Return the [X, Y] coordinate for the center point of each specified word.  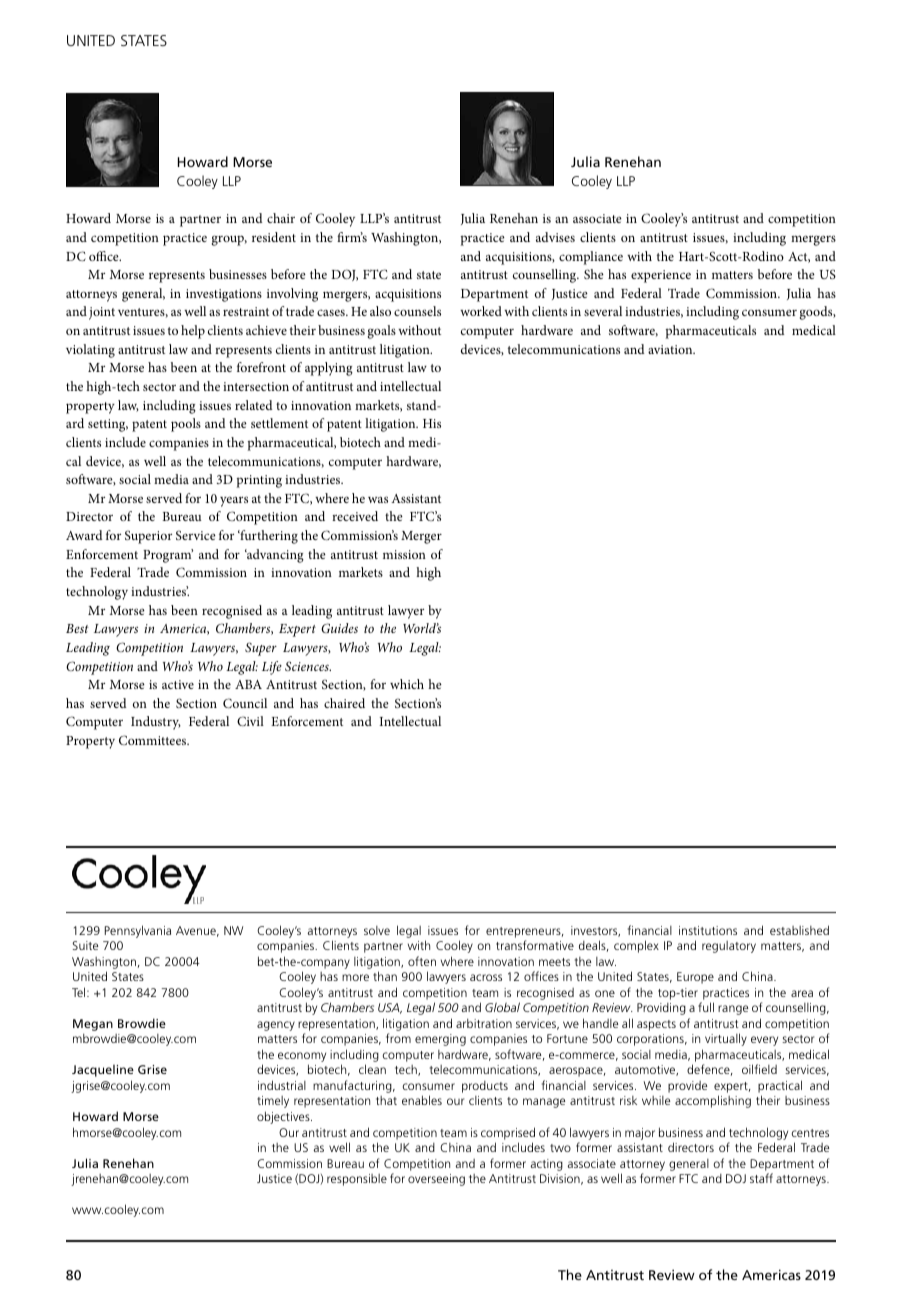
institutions [708, 930]
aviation [671, 349]
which [407, 684]
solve [377, 930]
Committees [154, 740]
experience [661, 276]
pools [186, 425]
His [432, 423]
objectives [284, 1117]
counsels [417, 311]
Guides [339, 628]
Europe [695, 978]
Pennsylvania [138, 931]
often [422, 961]
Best [77, 628]
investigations [224, 295]
